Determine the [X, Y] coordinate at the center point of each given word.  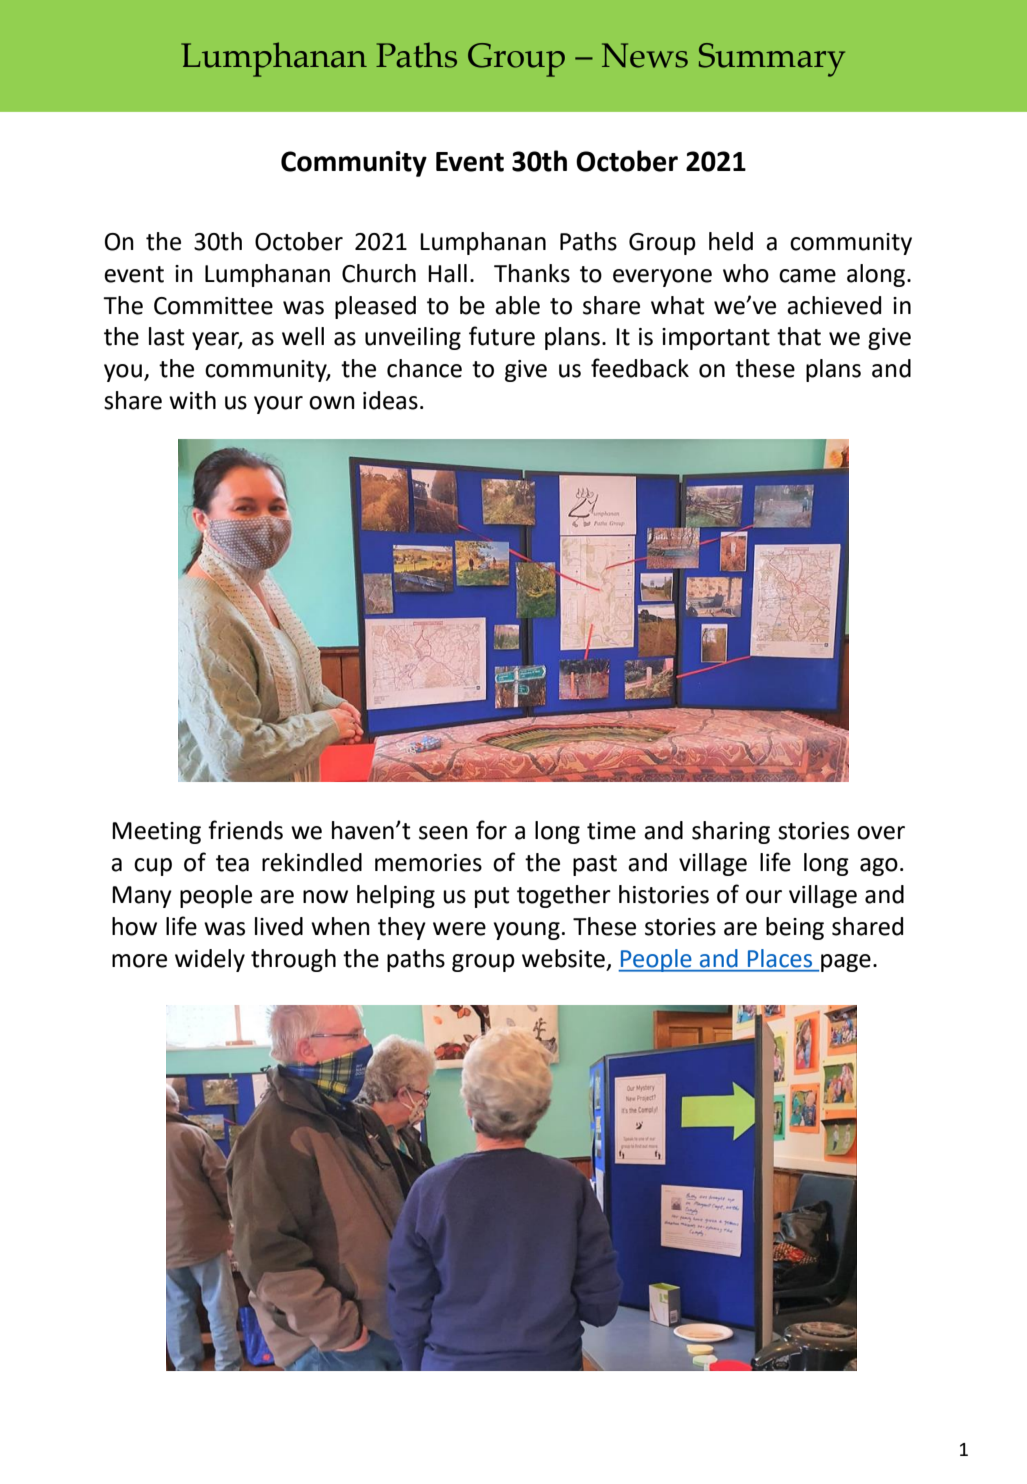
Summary [772, 60]
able [517, 305]
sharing [731, 832]
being [795, 928]
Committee [213, 306]
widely [210, 960]
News [645, 55]
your [278, 405]
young [527, 931]
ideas [390, 400]
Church [379, 273]
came [807, 276]
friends [245, 830]
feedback [640, 368]
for [491, 830]
